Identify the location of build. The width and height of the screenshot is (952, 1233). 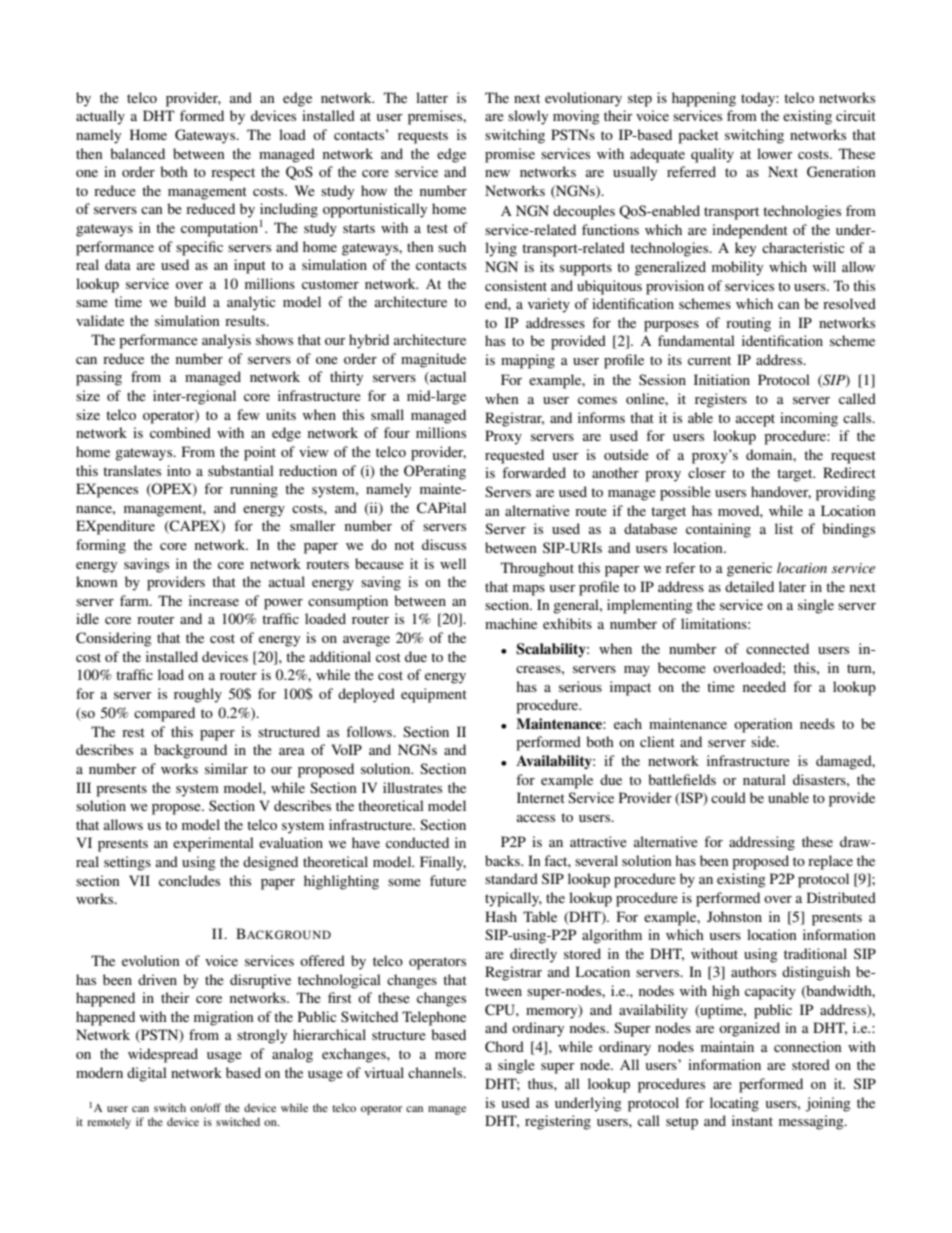
(190, 301).
